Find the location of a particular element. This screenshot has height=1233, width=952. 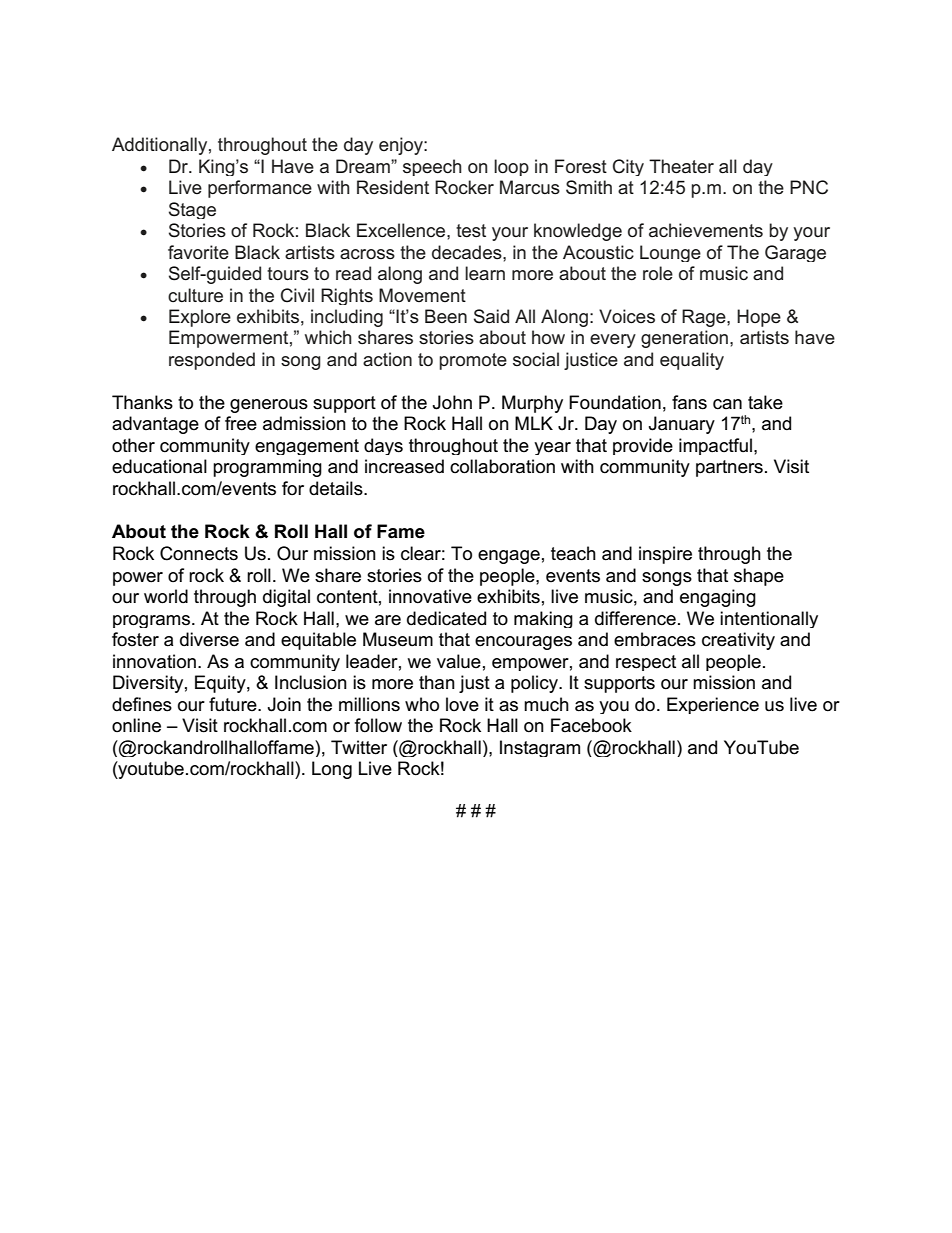

love is located at coordinates (462, 704).
